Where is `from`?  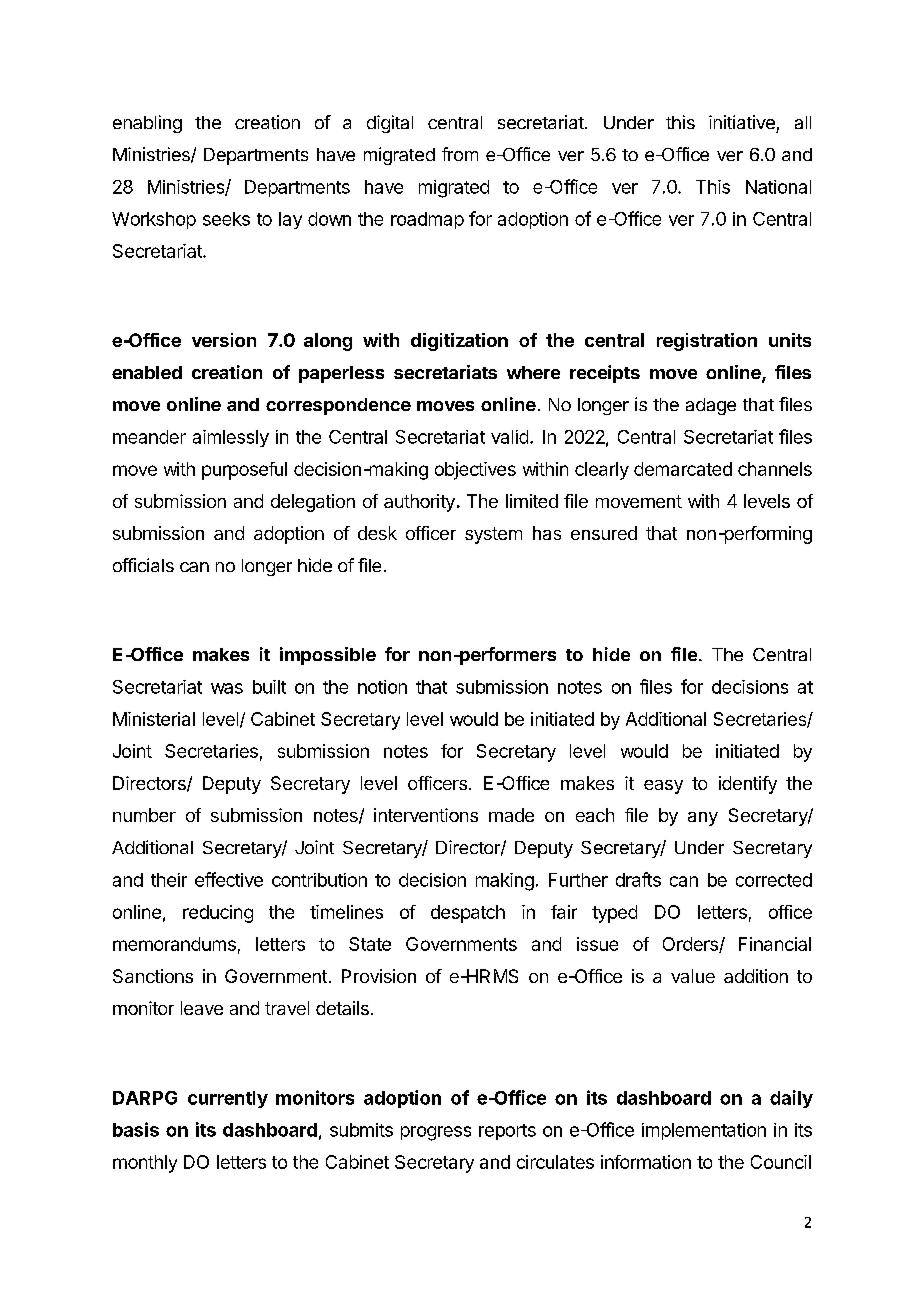
from is located at coordinates (460, 154).
